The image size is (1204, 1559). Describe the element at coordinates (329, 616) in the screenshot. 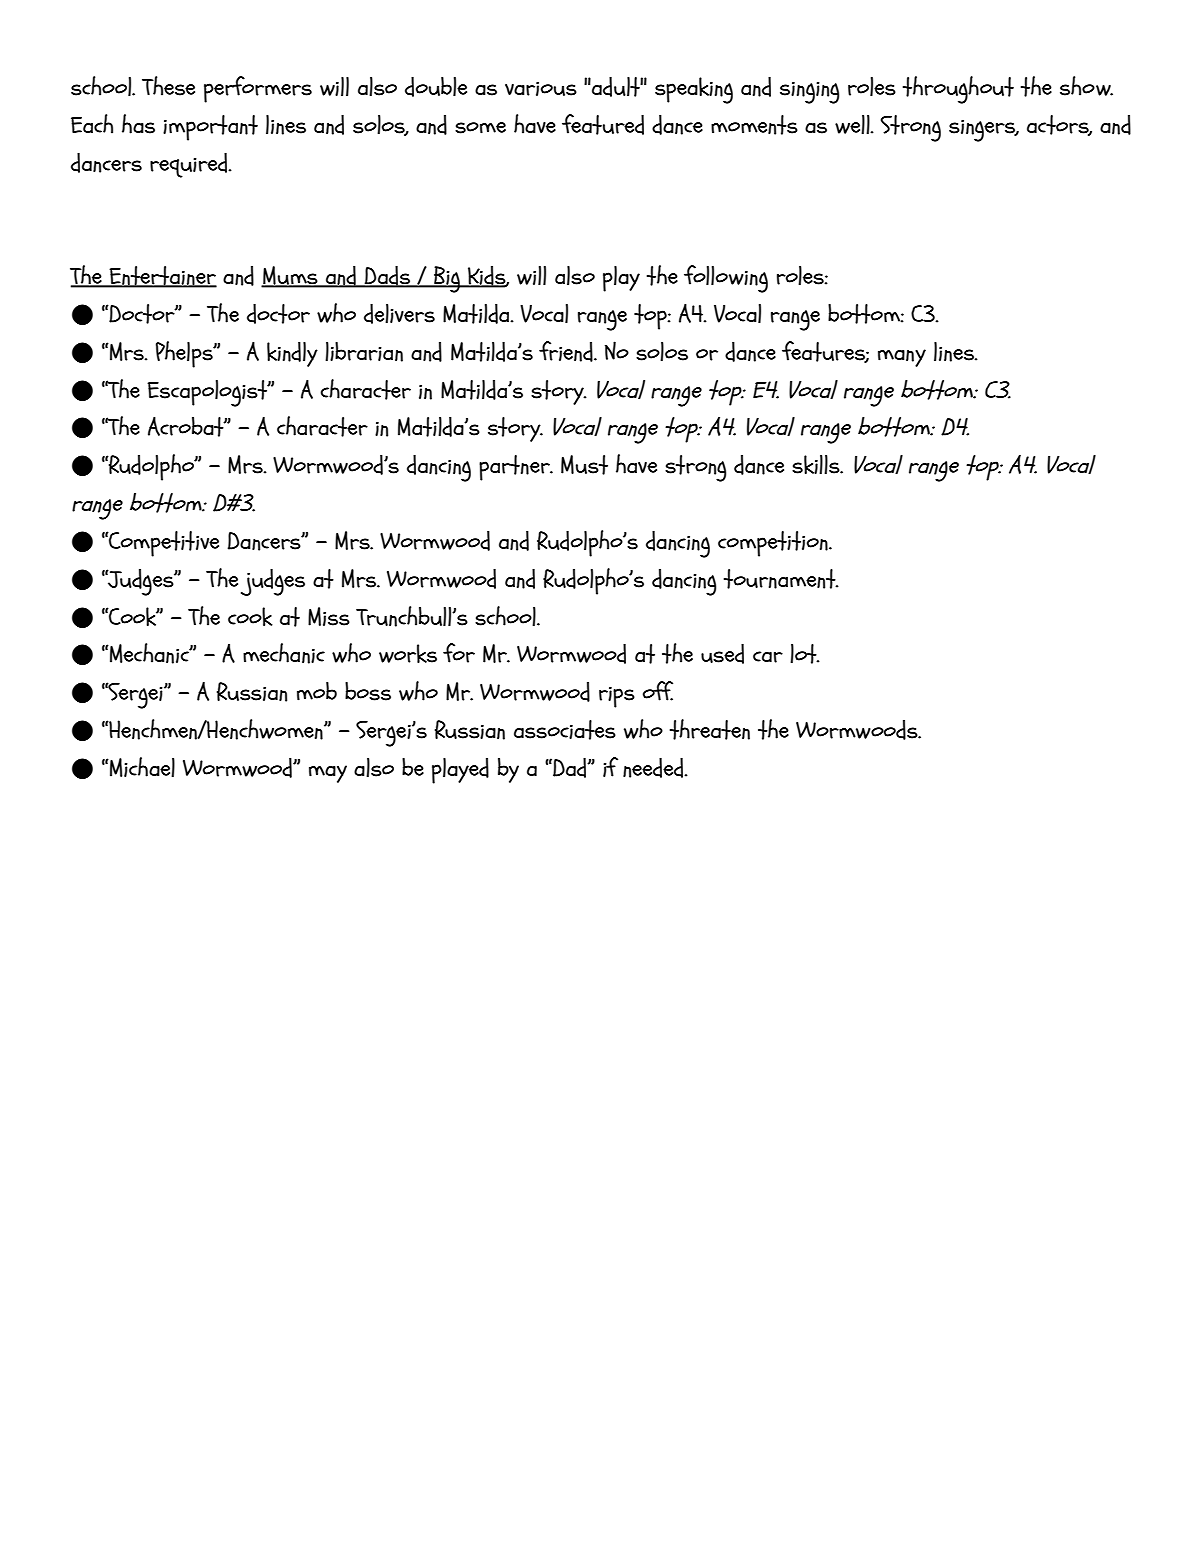

I see `Miss` at that location.
